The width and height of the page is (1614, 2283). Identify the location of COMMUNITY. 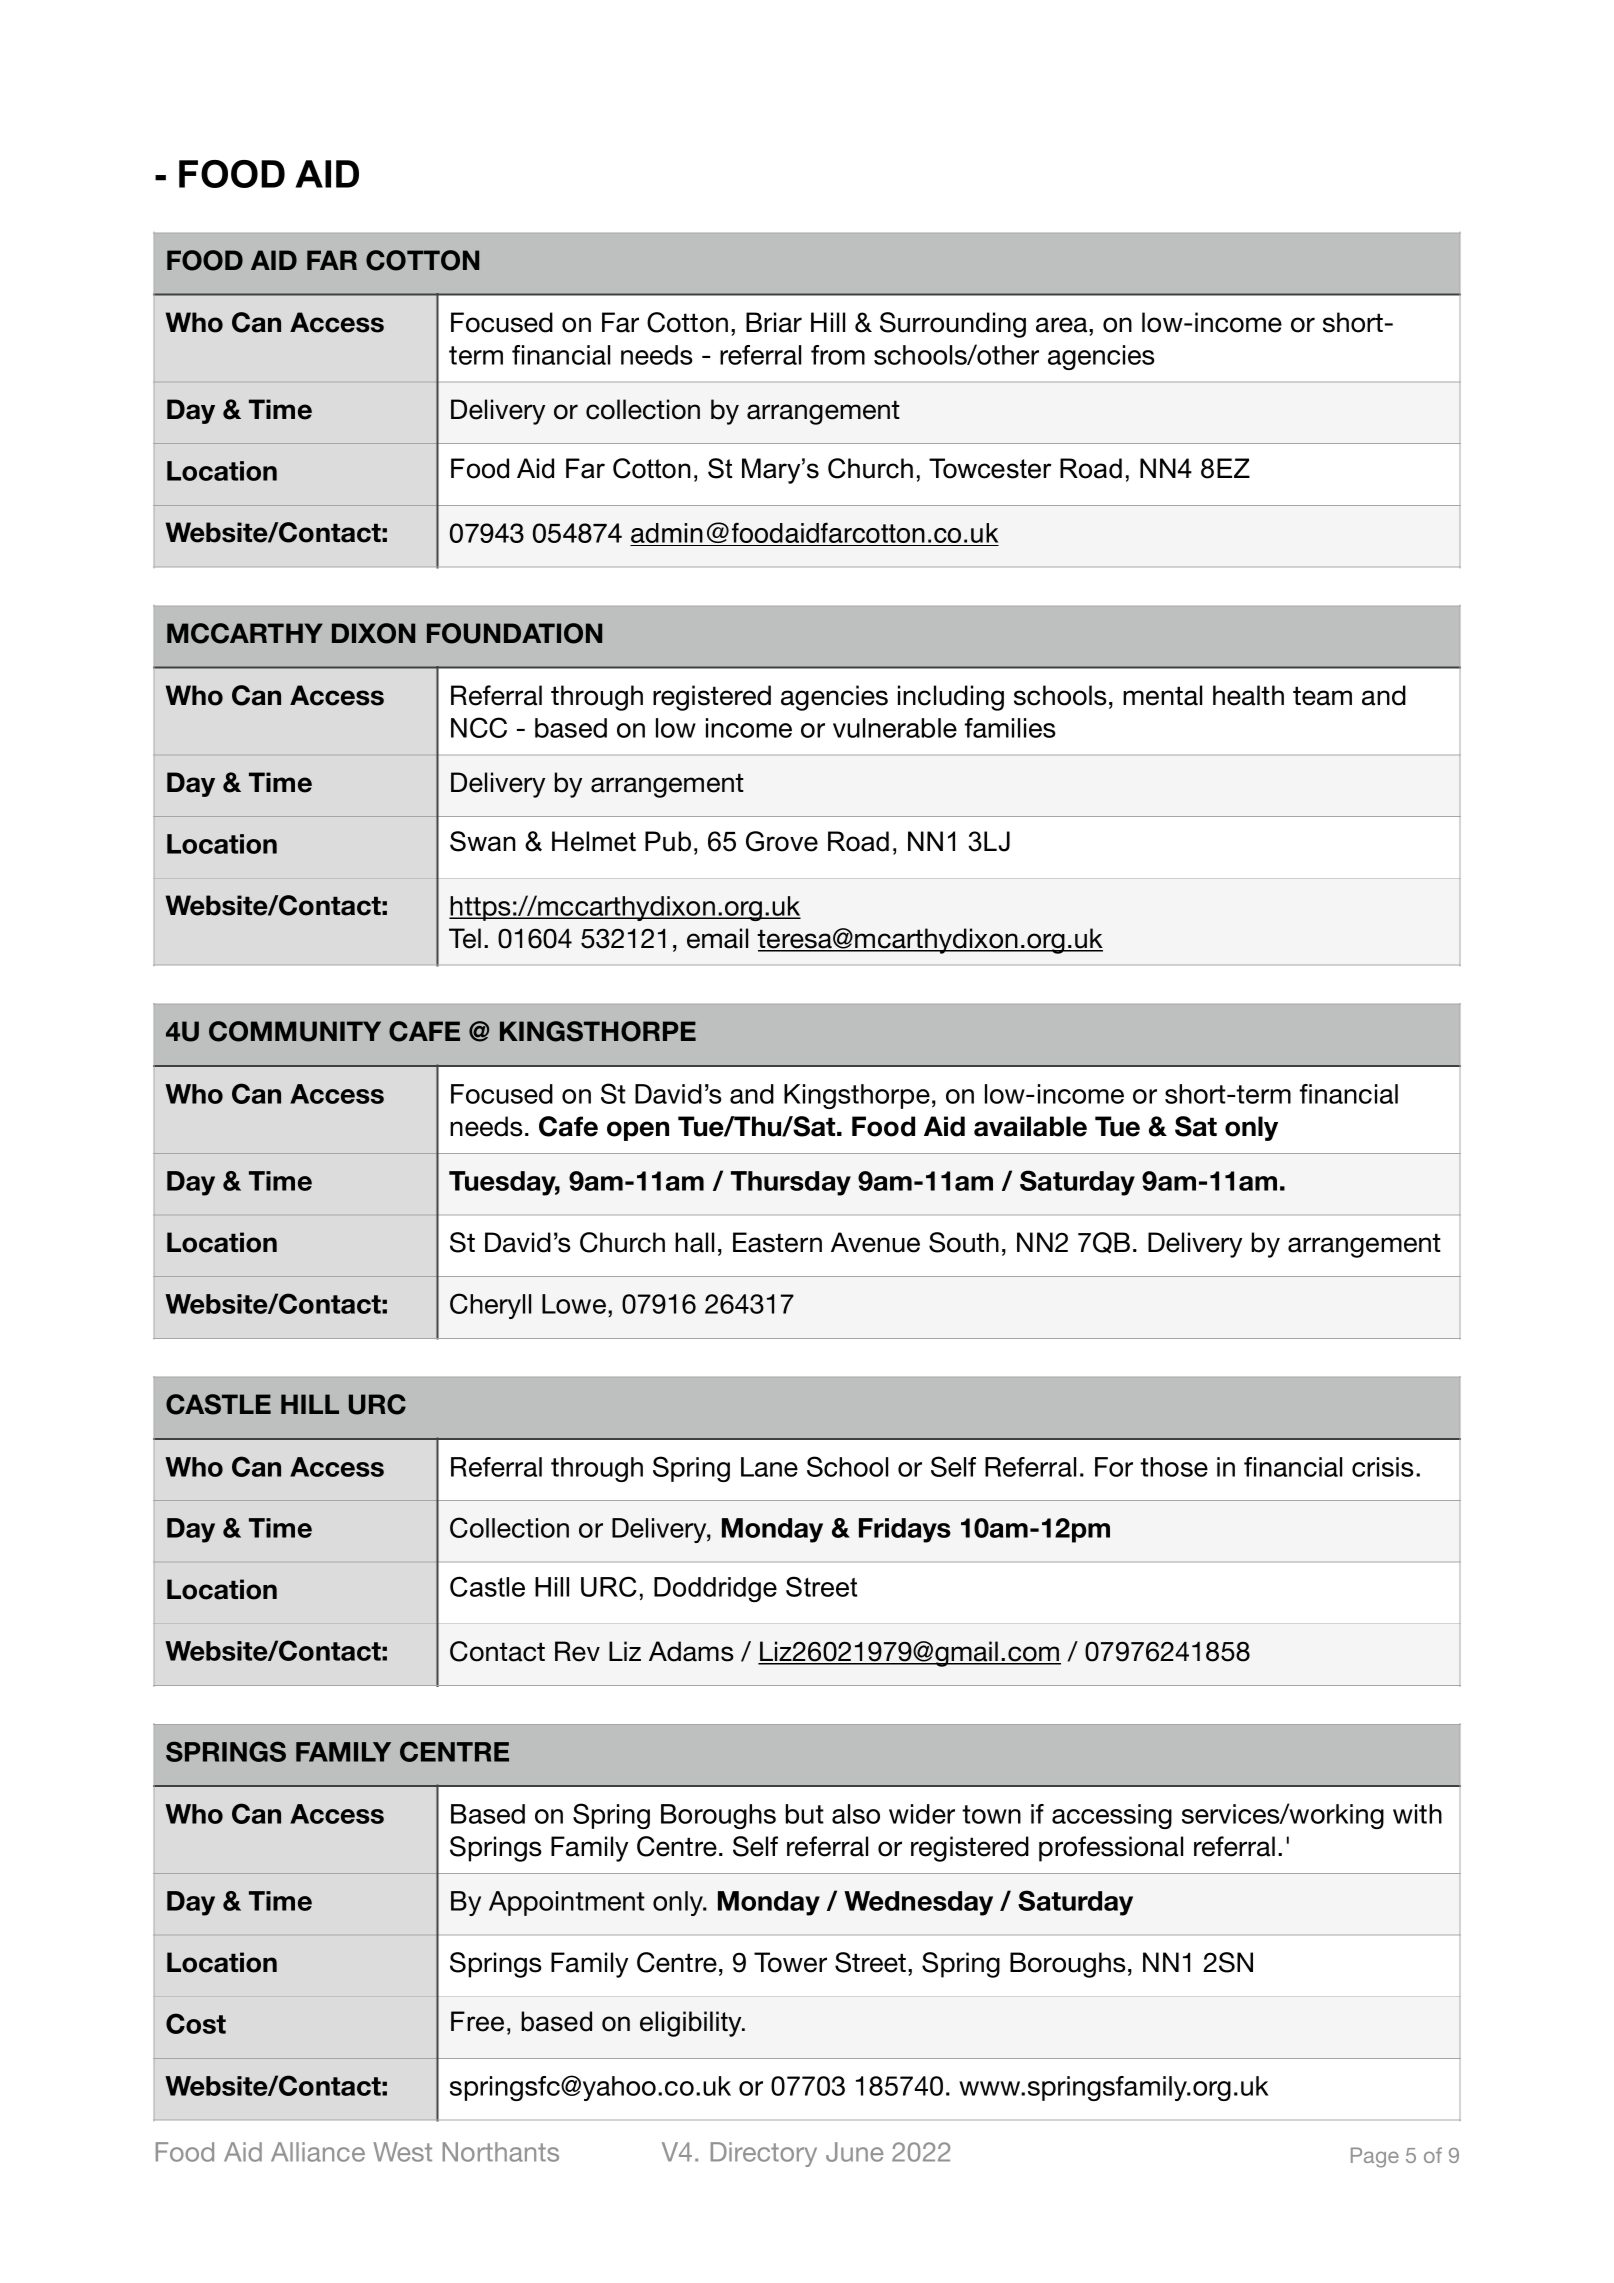
(295, 1031).
